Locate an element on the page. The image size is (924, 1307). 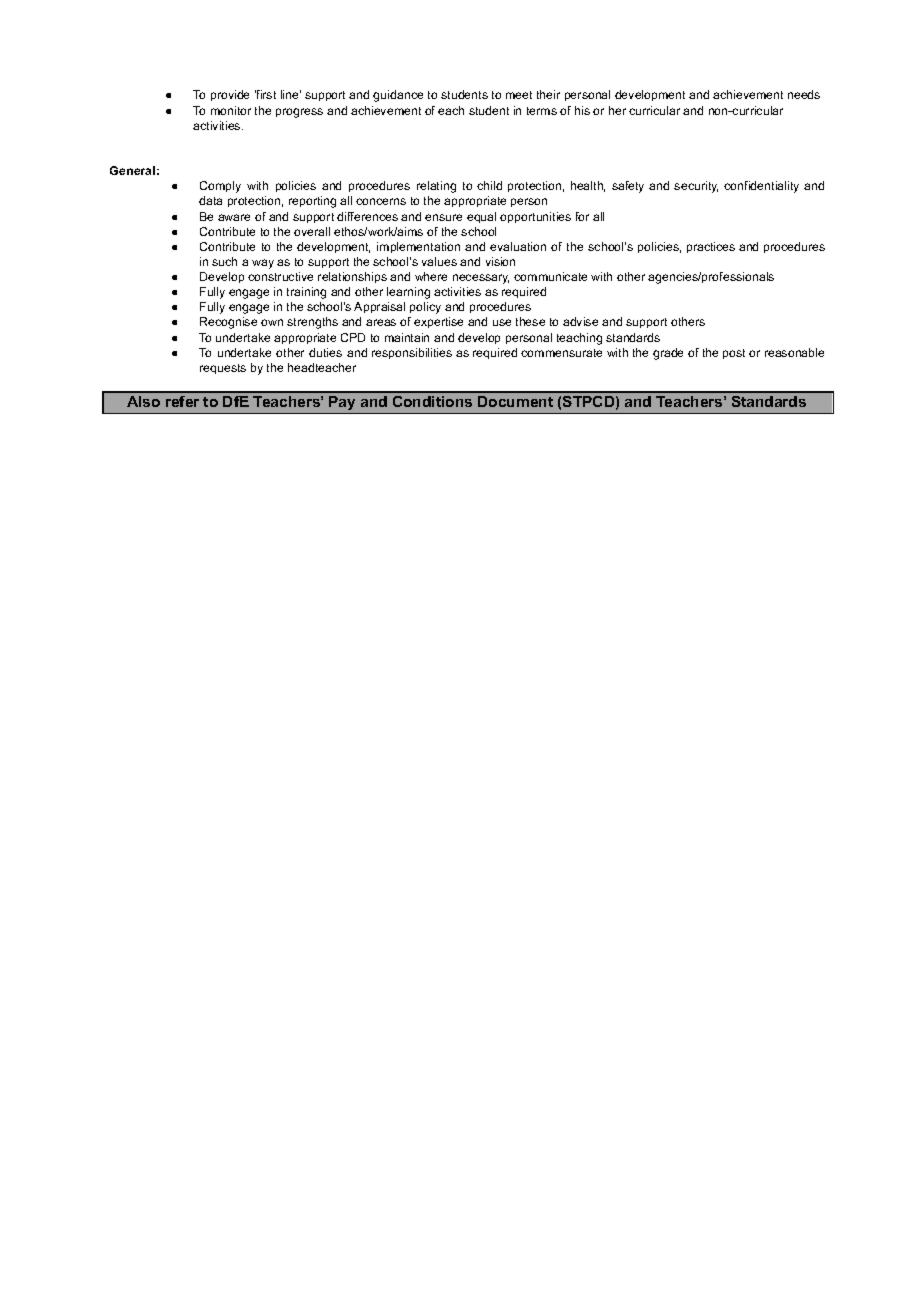
child is located at coordinates (489, 185).
